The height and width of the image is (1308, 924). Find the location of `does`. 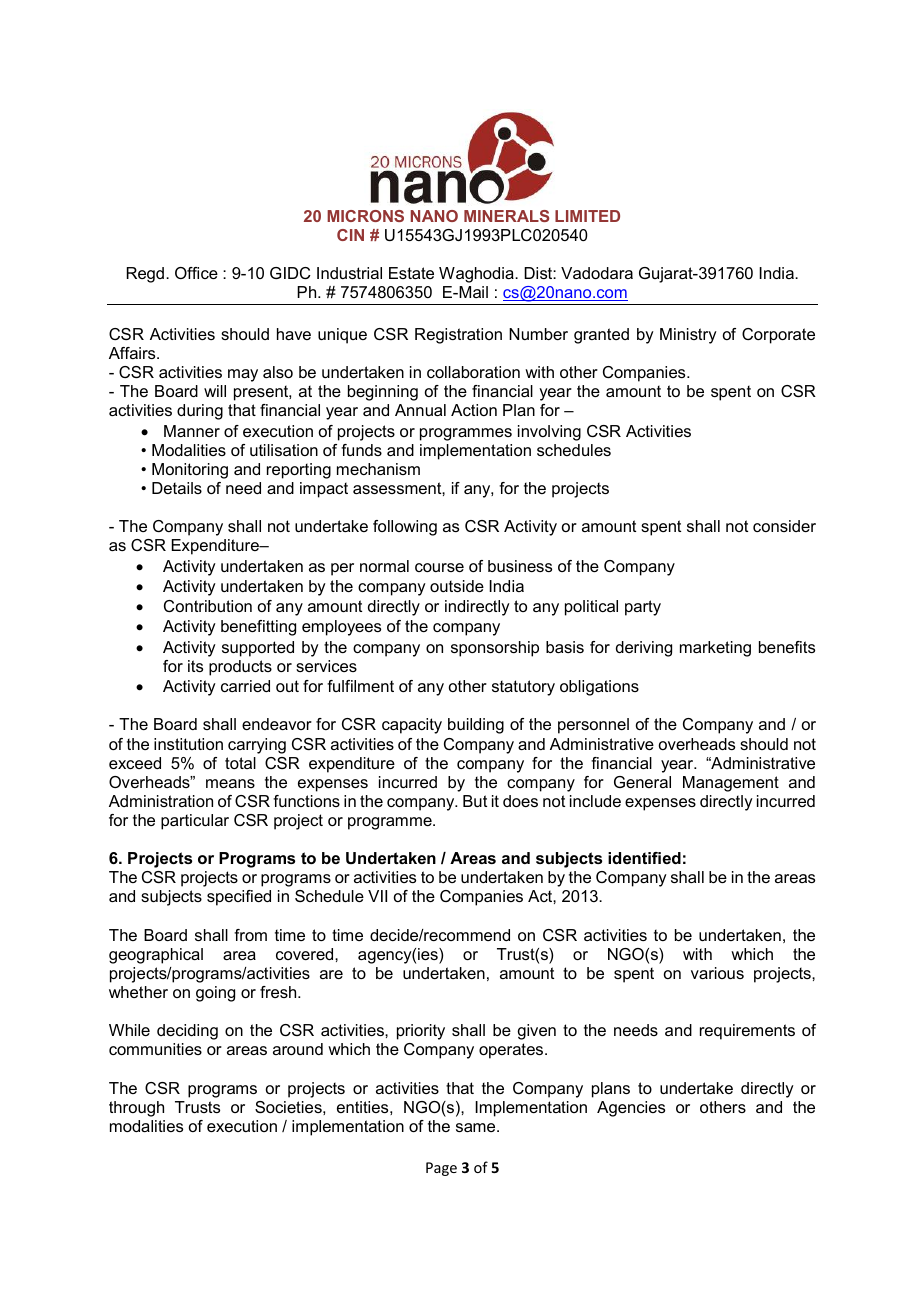

does is located at coordinates (520, 801).
